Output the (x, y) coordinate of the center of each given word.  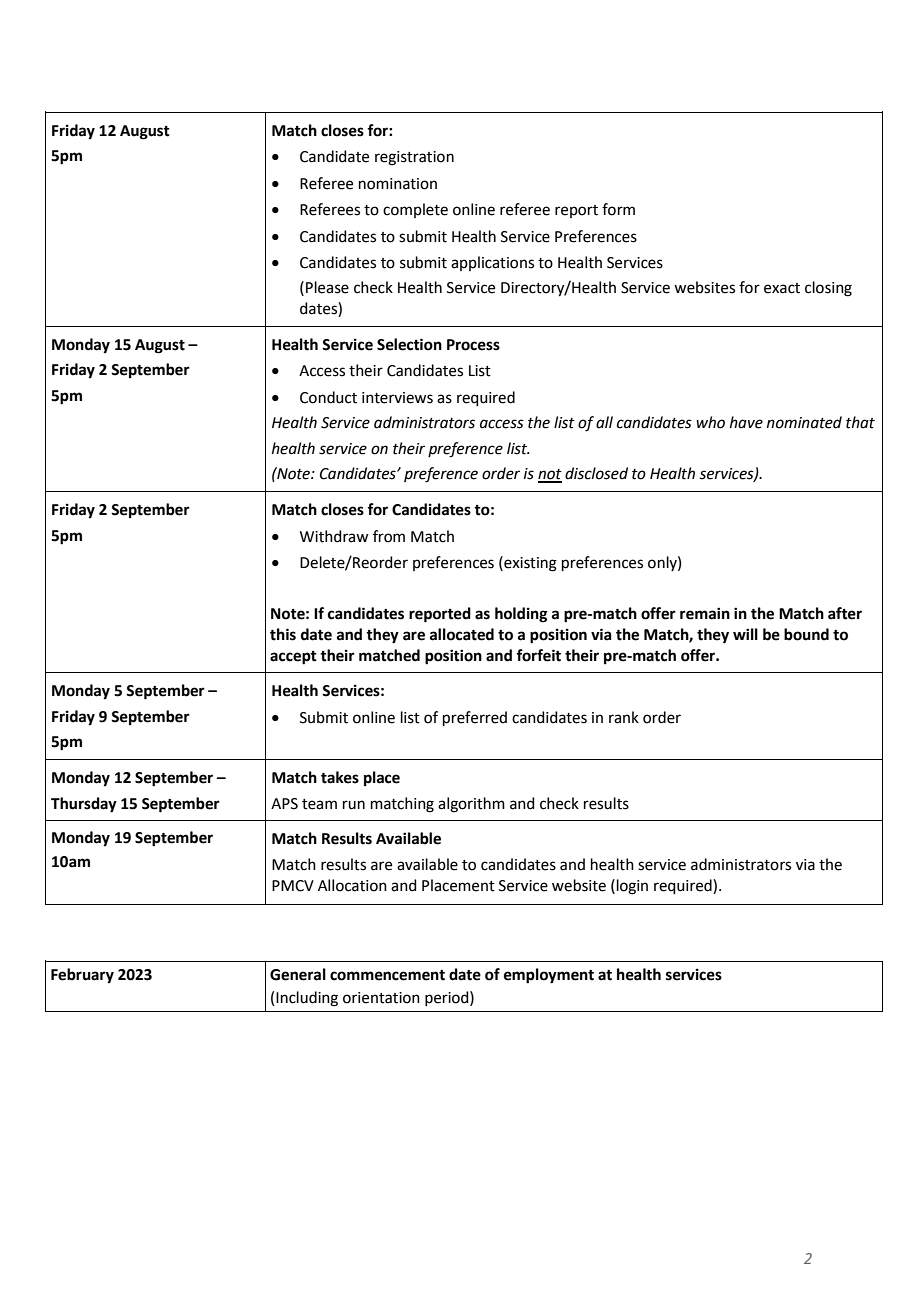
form (618, 209)
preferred (475, 718)
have (746, 422)
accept (293, 658)
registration (414, 158)
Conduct (328, 397)
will (745, 634)
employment (549, 976)
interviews (397, 398)
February (82, 976)
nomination (398, 184)
